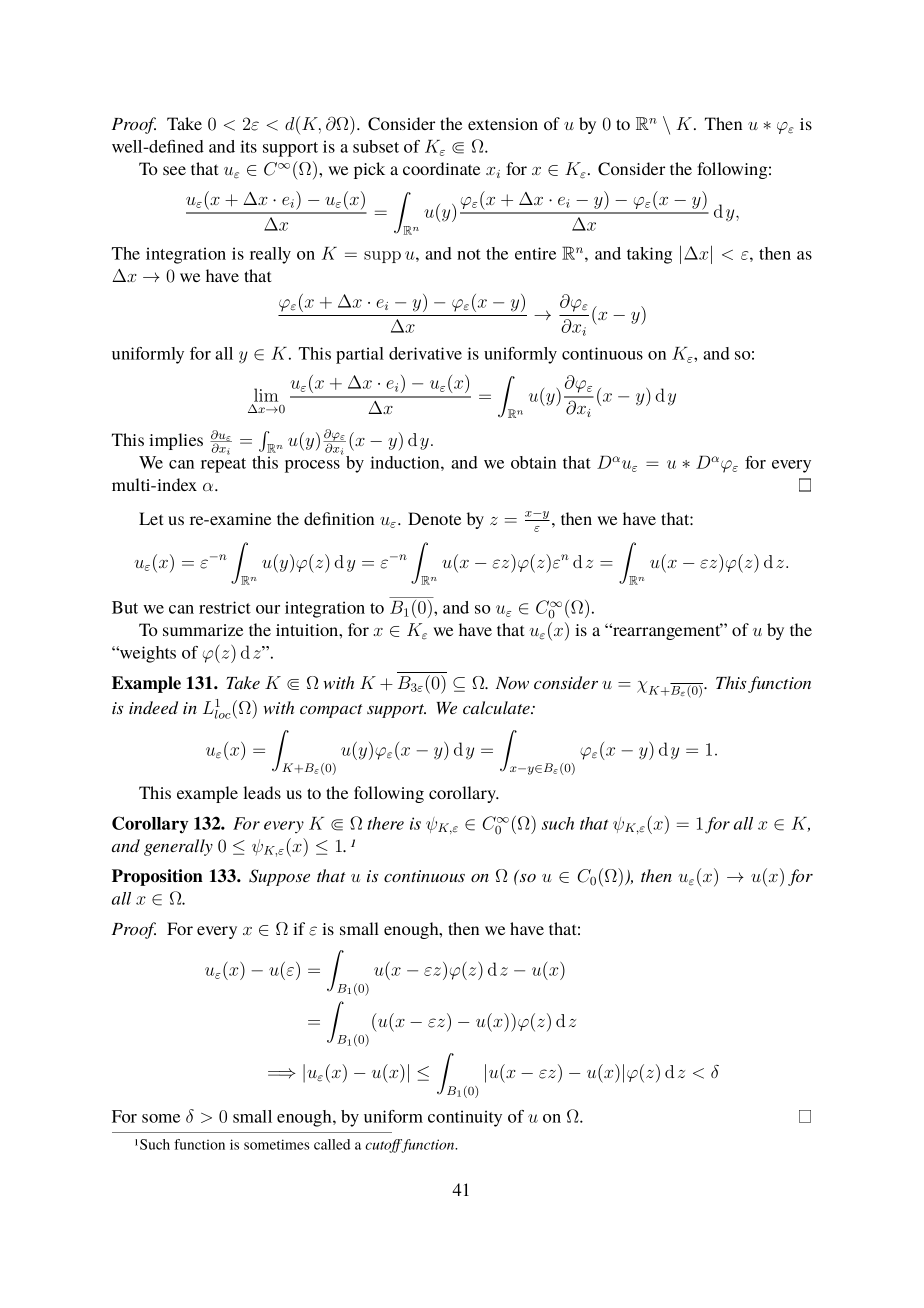 This document has width=924, height=1308. I want to click on rearrangement, so click(667, 631).
